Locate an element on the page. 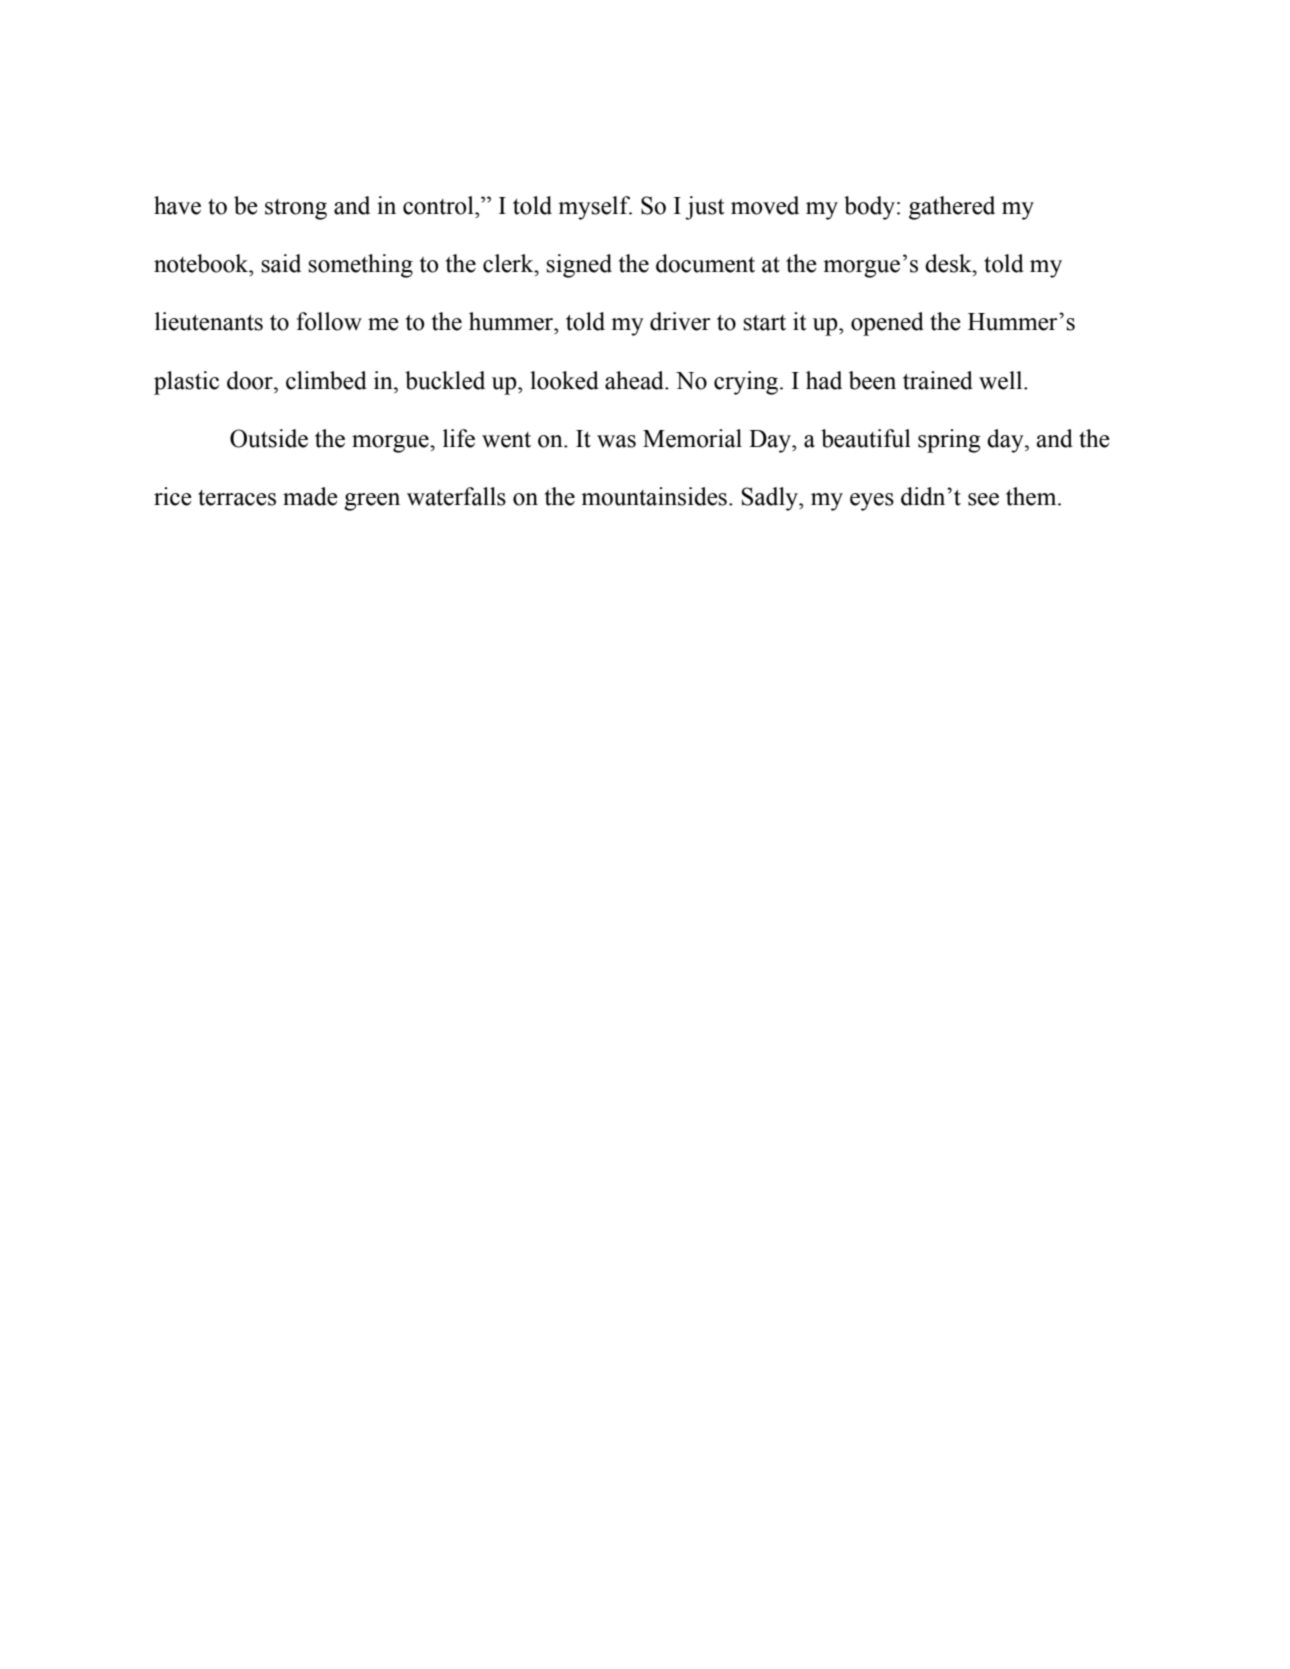  ahead is located at coordinates (635, 380).
